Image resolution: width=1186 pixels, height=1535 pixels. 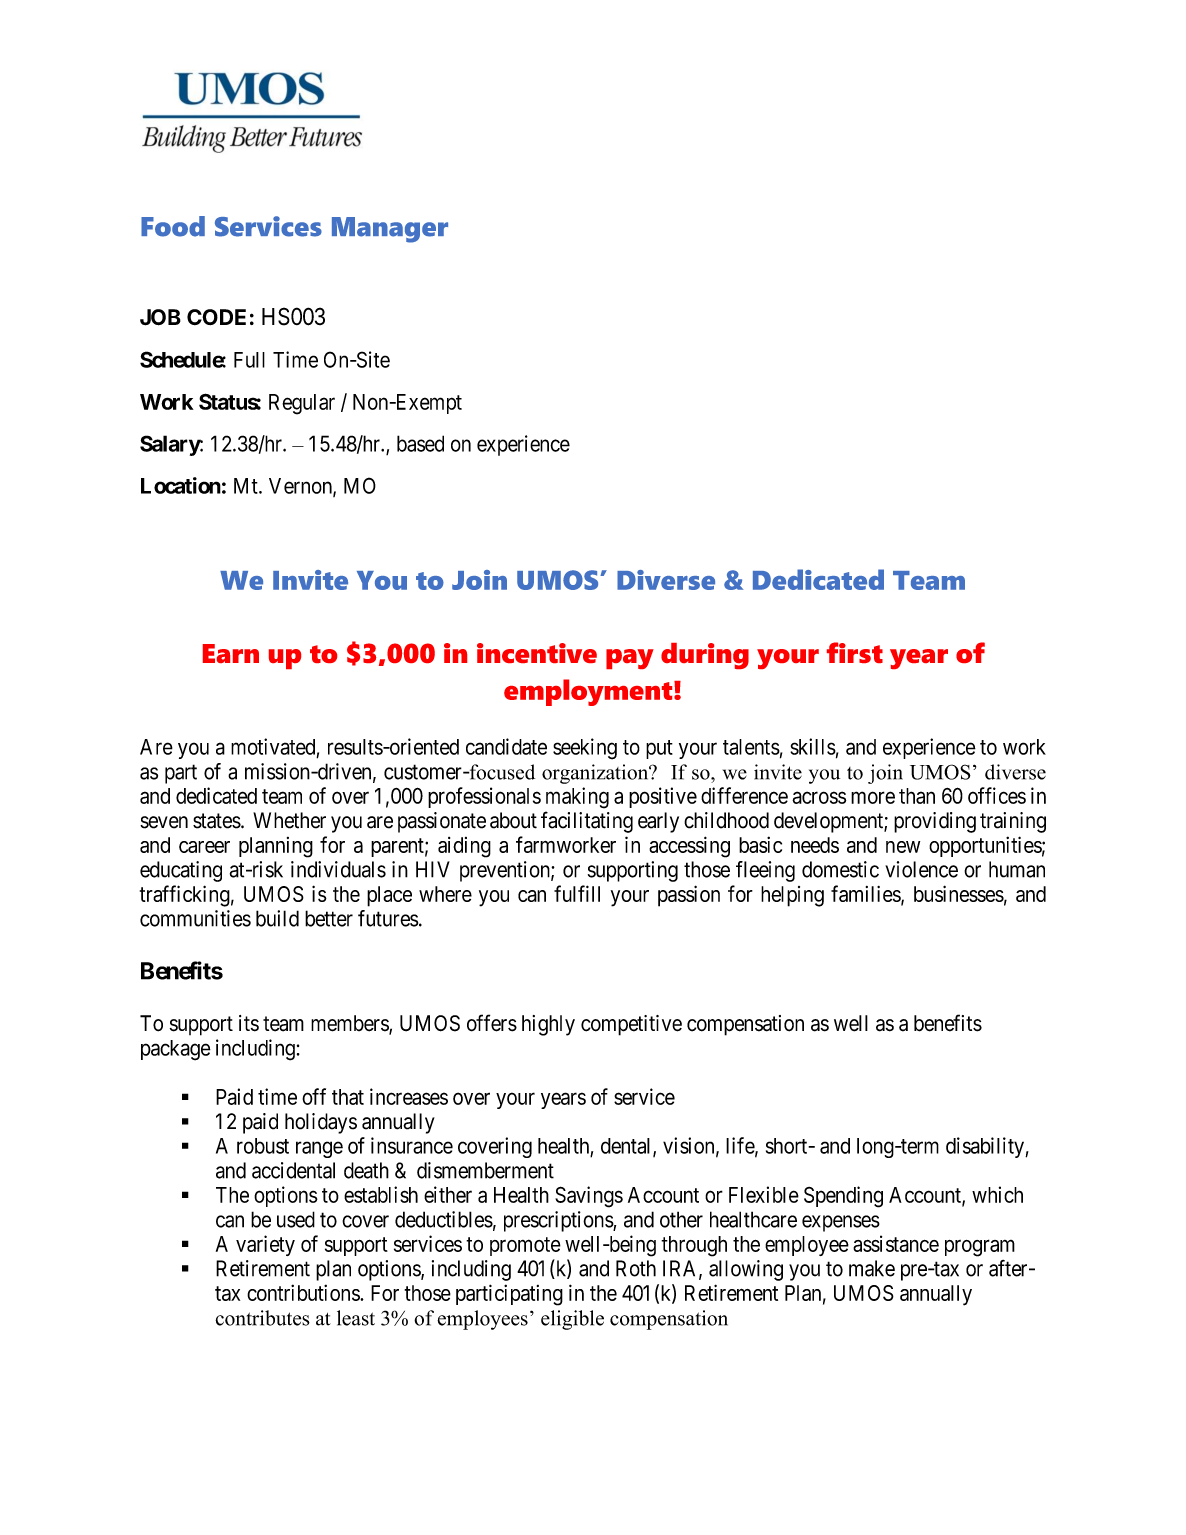 I want to click on contributes, so click(x=262, y=1318).
